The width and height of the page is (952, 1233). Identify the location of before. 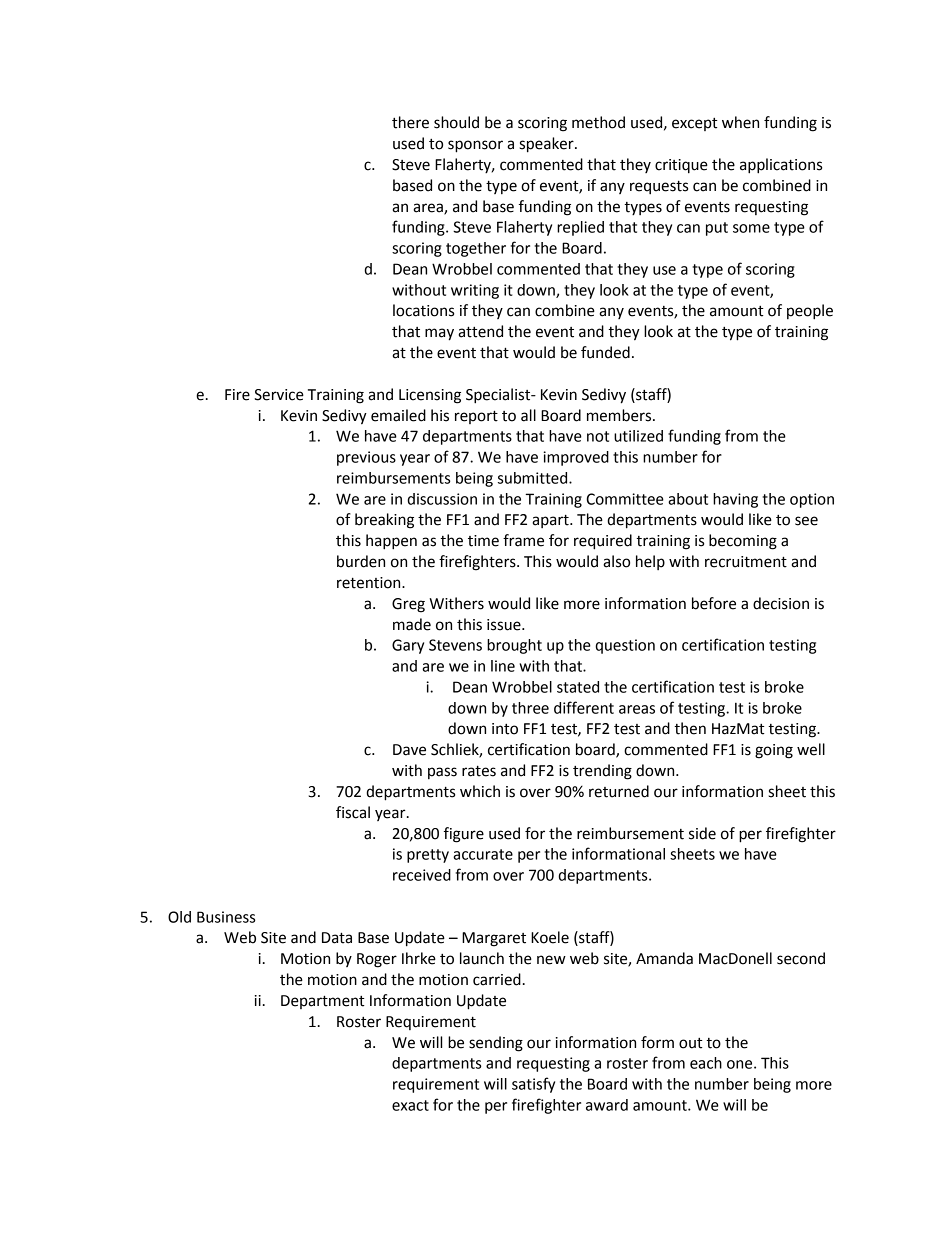
(714, 603).
